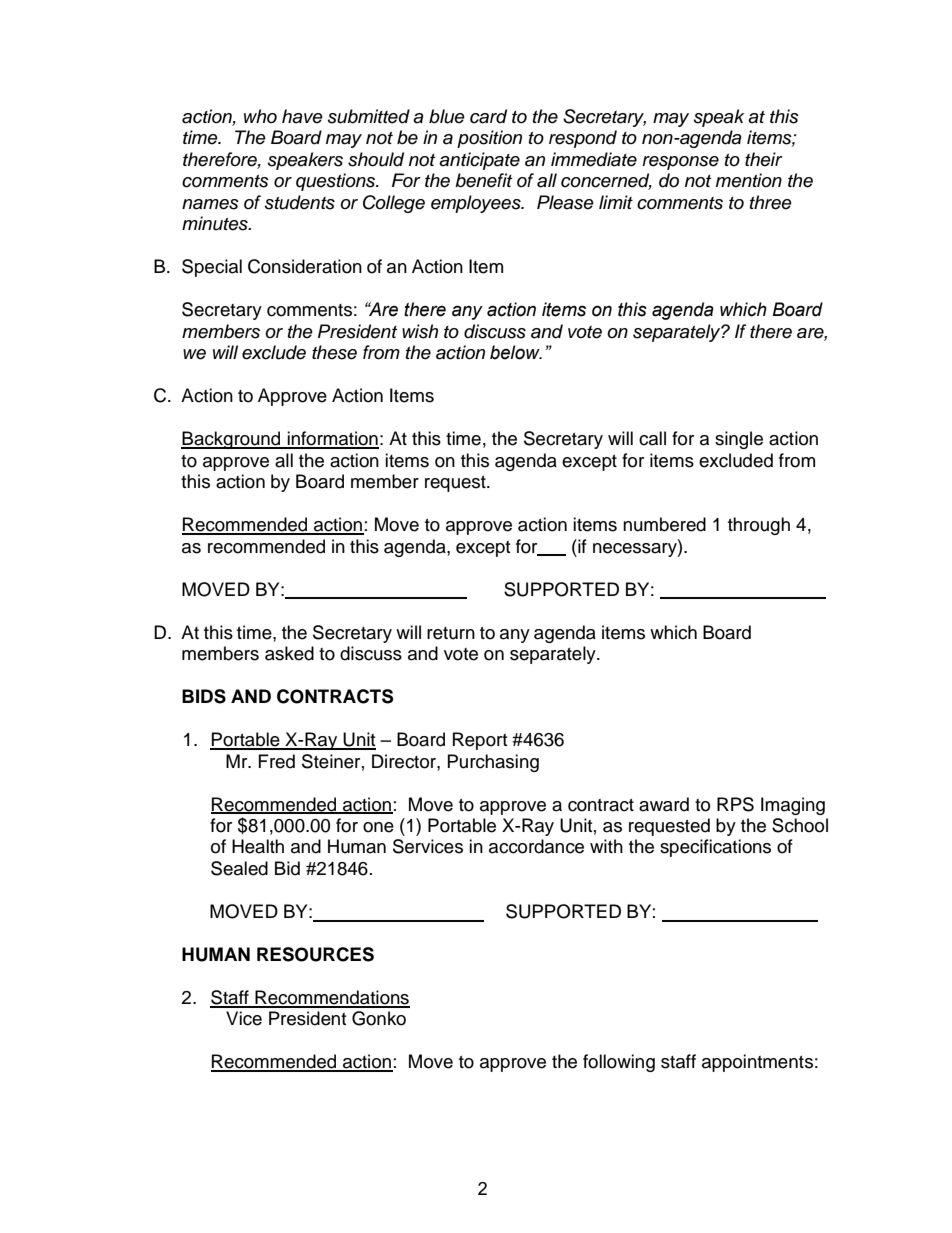 This screenshot has height=1233, width=952. What do you see at coordinates (331, 998) in the screenshot?
I see `Recommendations` at bounding box center [331, 998].
